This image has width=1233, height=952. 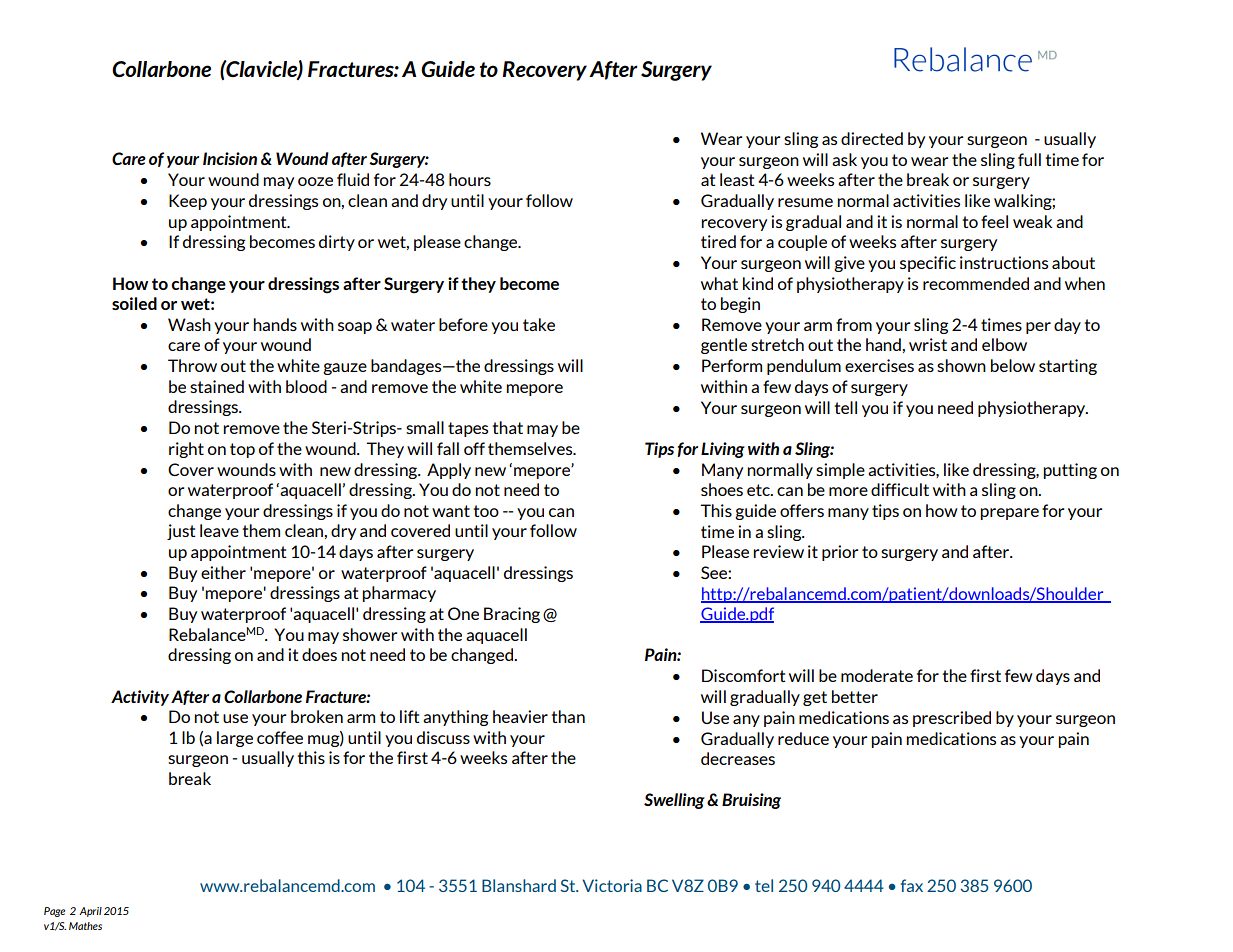 I want to click on recommended, so click(x=976, y=283).
